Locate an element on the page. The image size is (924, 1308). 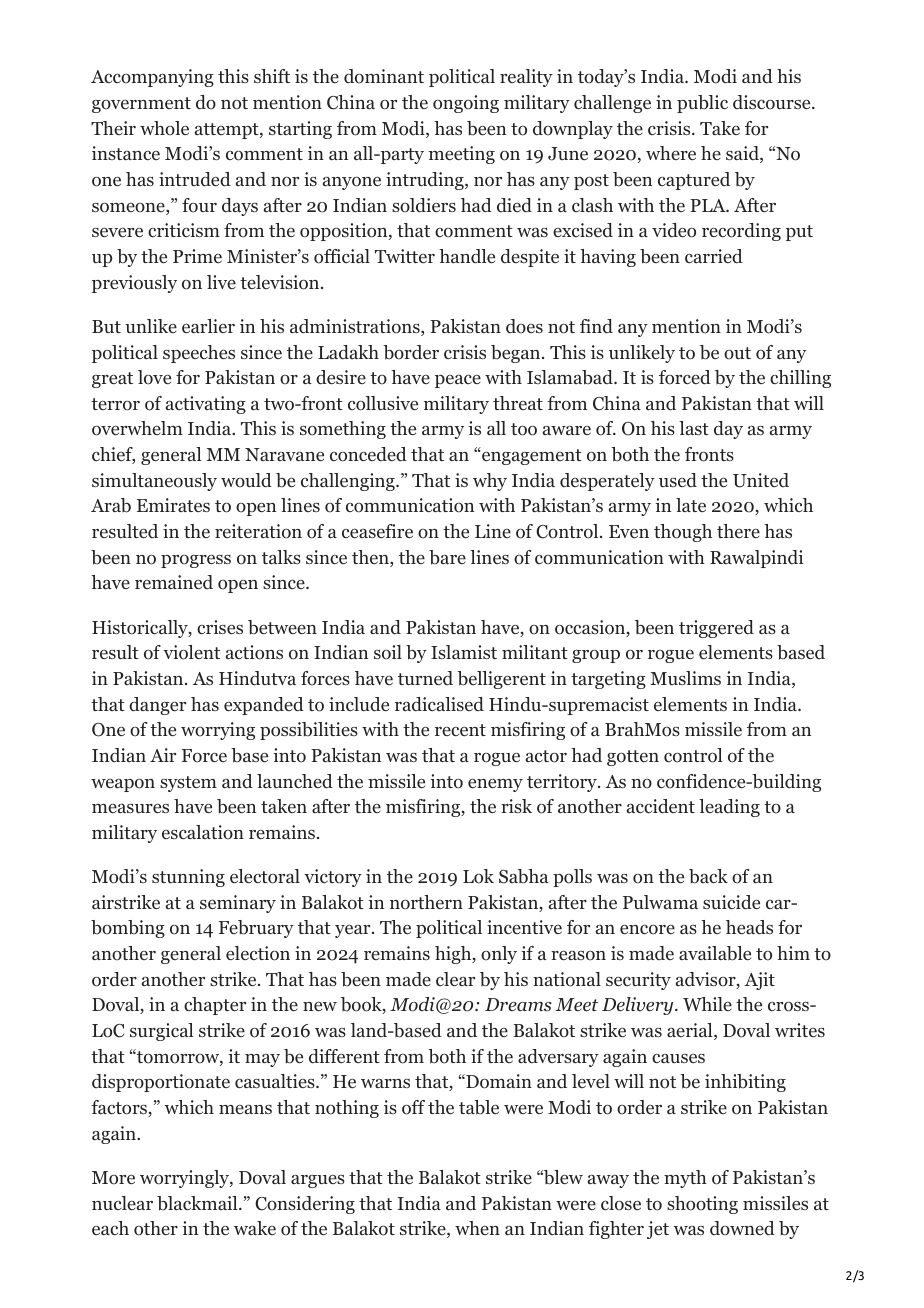
blackmail is located at coordinates (198, 1203).
